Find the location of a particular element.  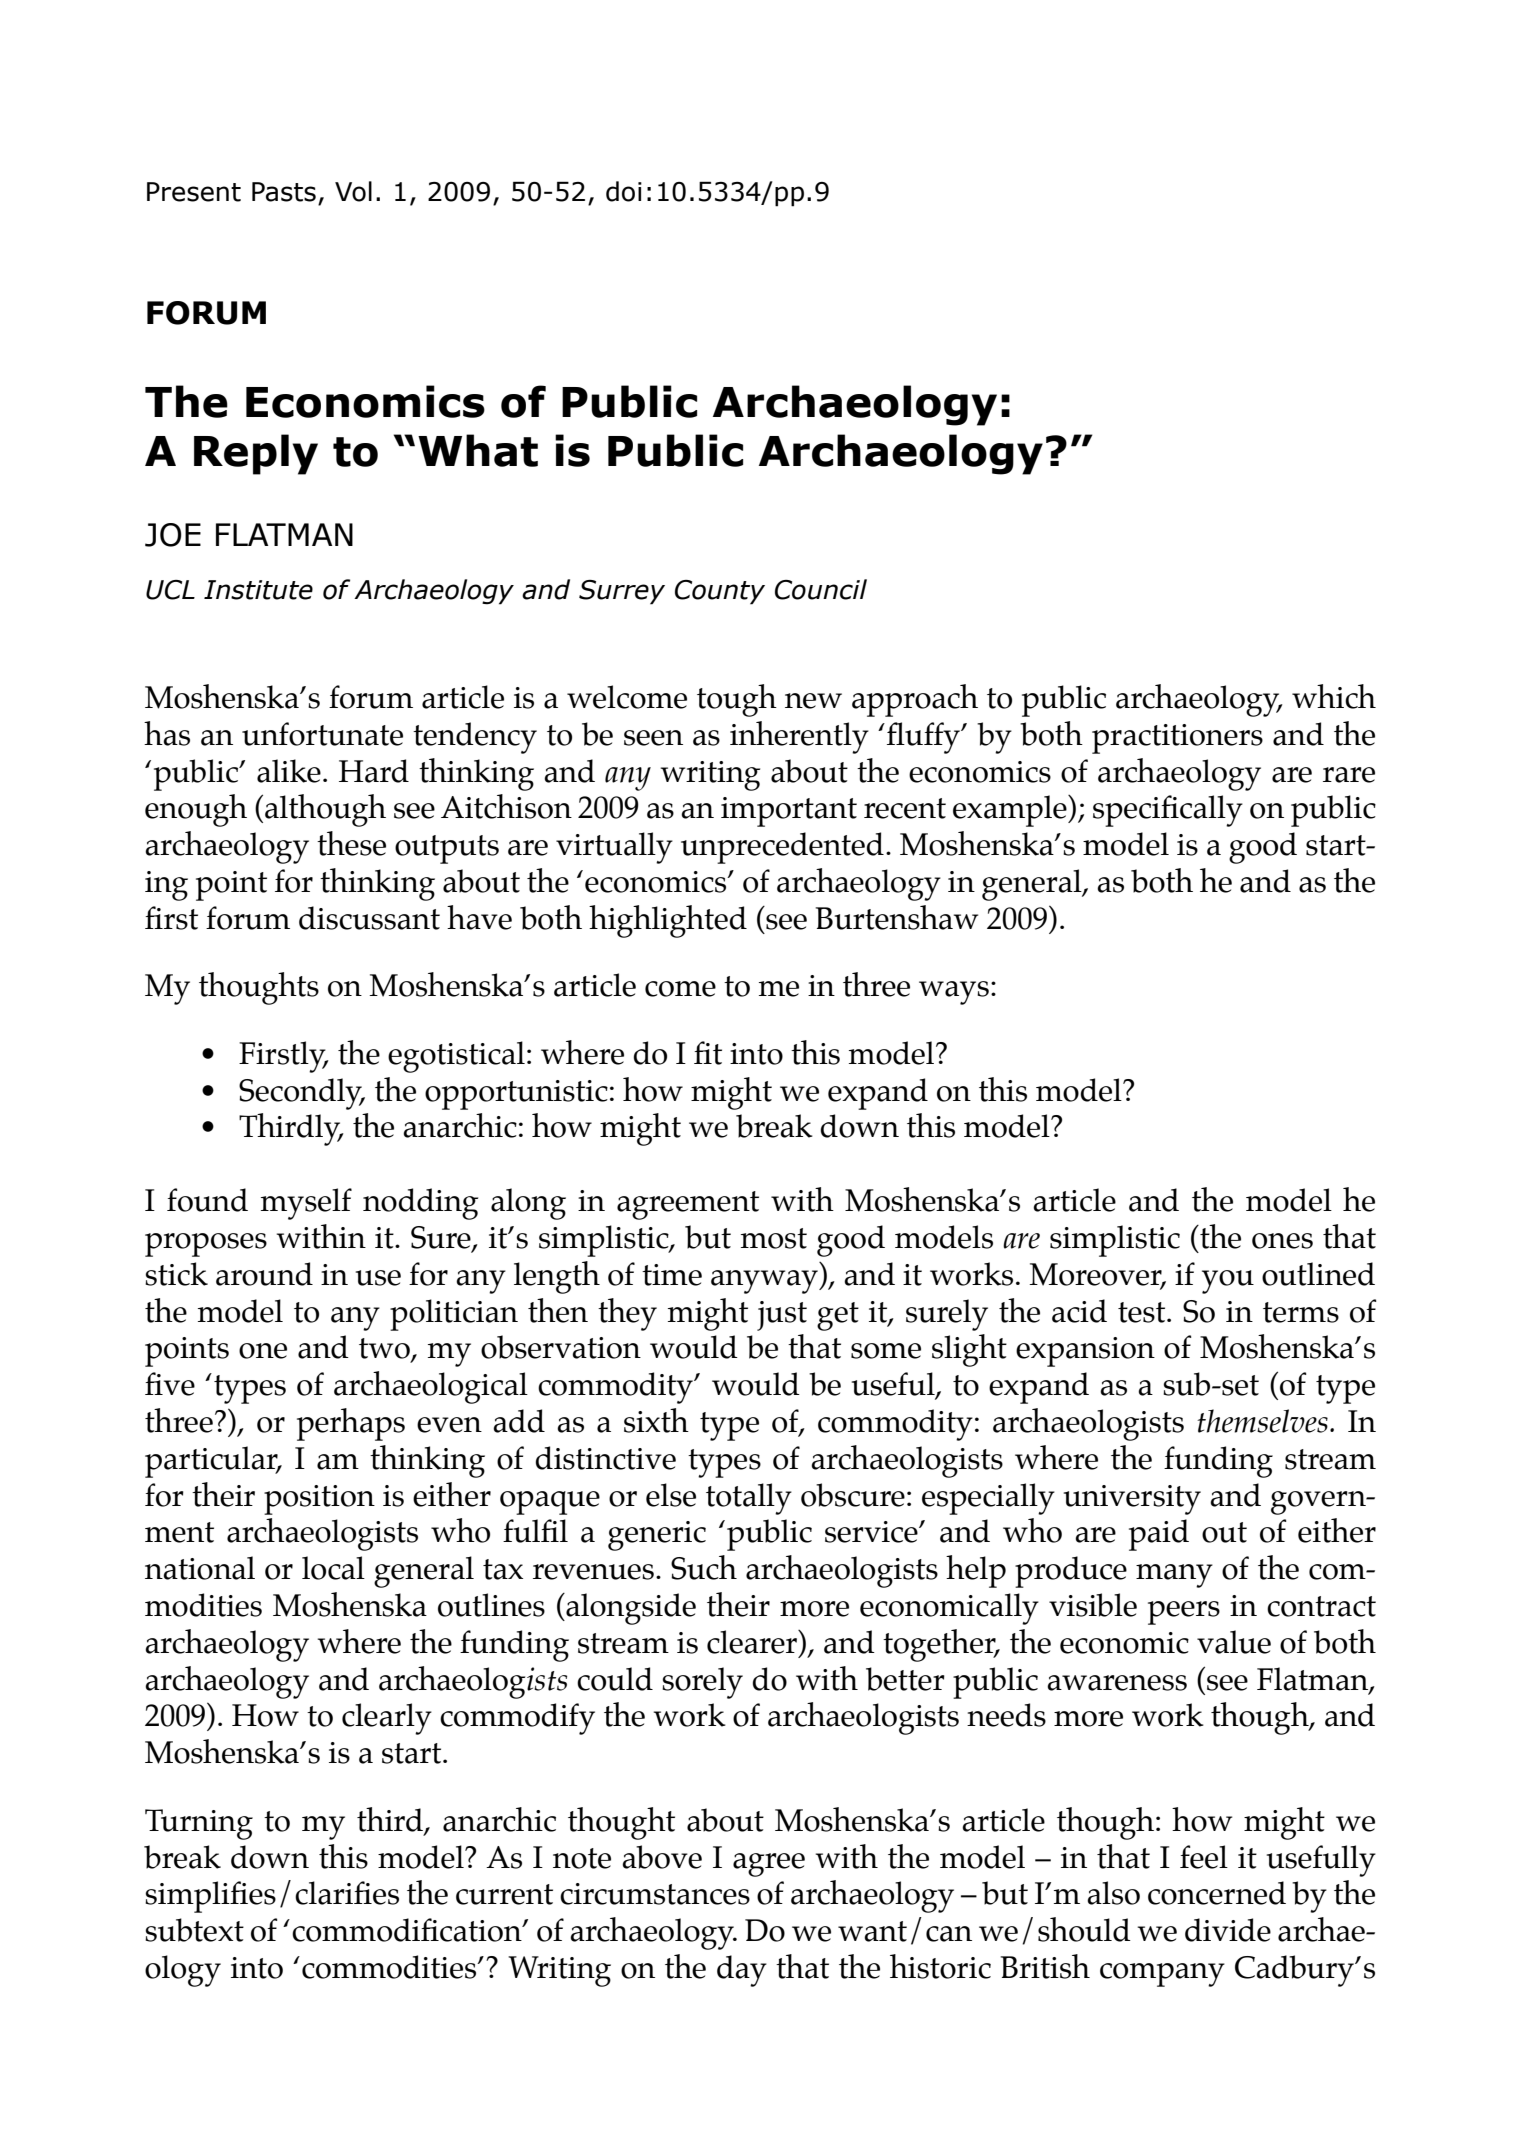

commodification is located at coordinates (408, 1930).
